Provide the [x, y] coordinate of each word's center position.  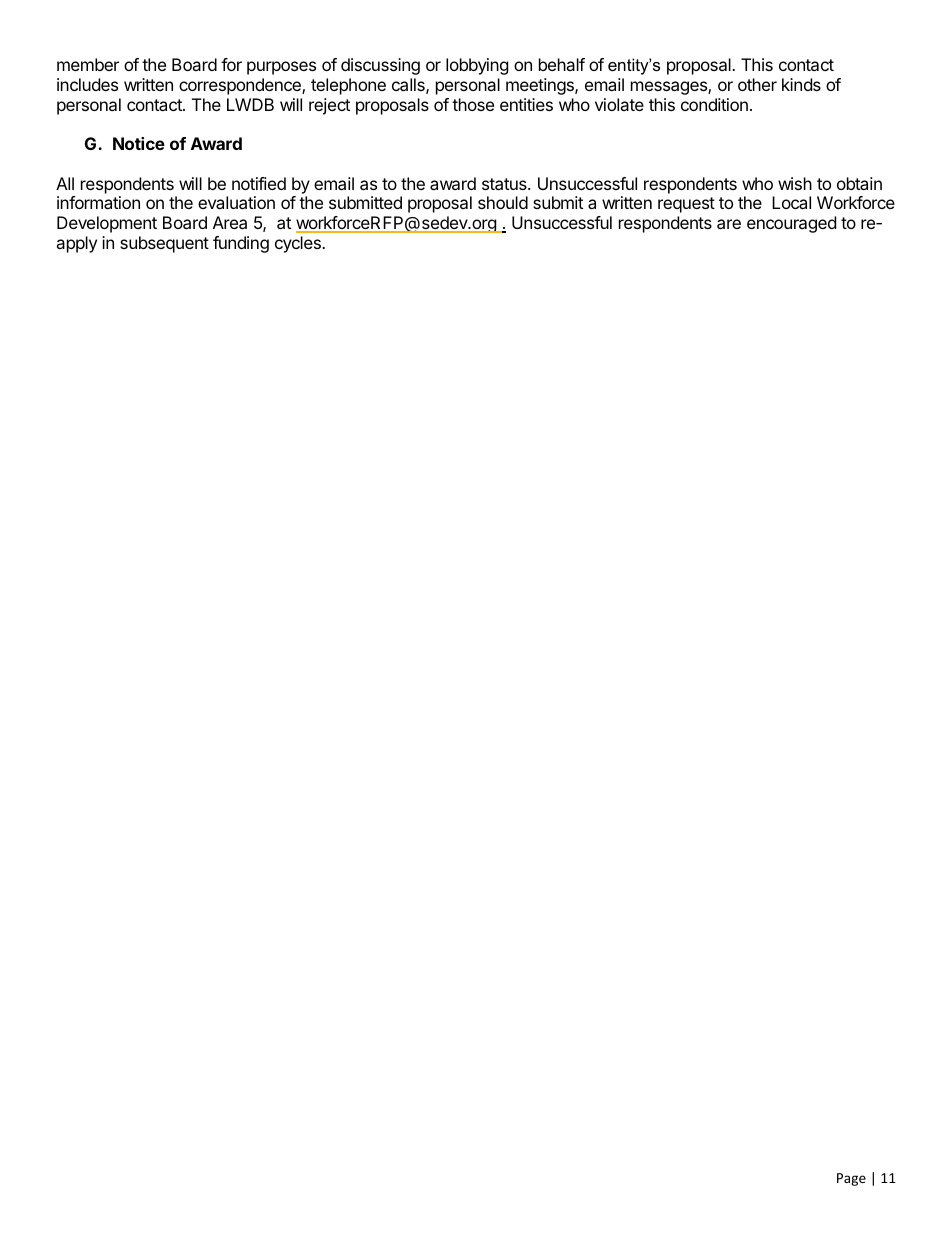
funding [241, 244]
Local [791, 202]
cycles [299, 244]
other [757, 84]
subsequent [164, 244]
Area [230, 222]
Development [107, 224]
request [686, 205]
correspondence [241, 86]
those [473, 104]
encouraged [791, 224]
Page [851, 1179]
